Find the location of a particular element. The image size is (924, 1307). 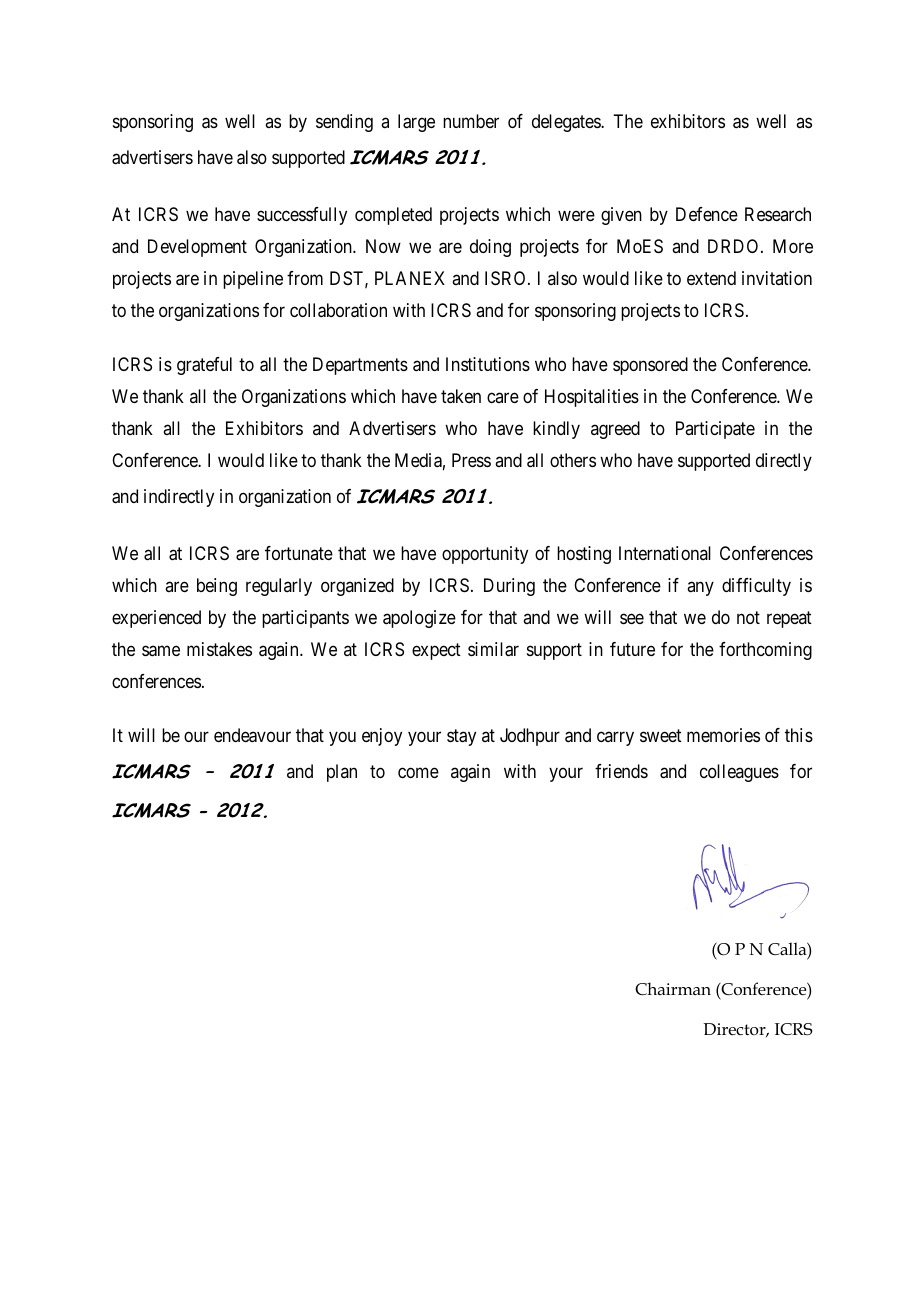

any is located at coordinates (700, 588).
